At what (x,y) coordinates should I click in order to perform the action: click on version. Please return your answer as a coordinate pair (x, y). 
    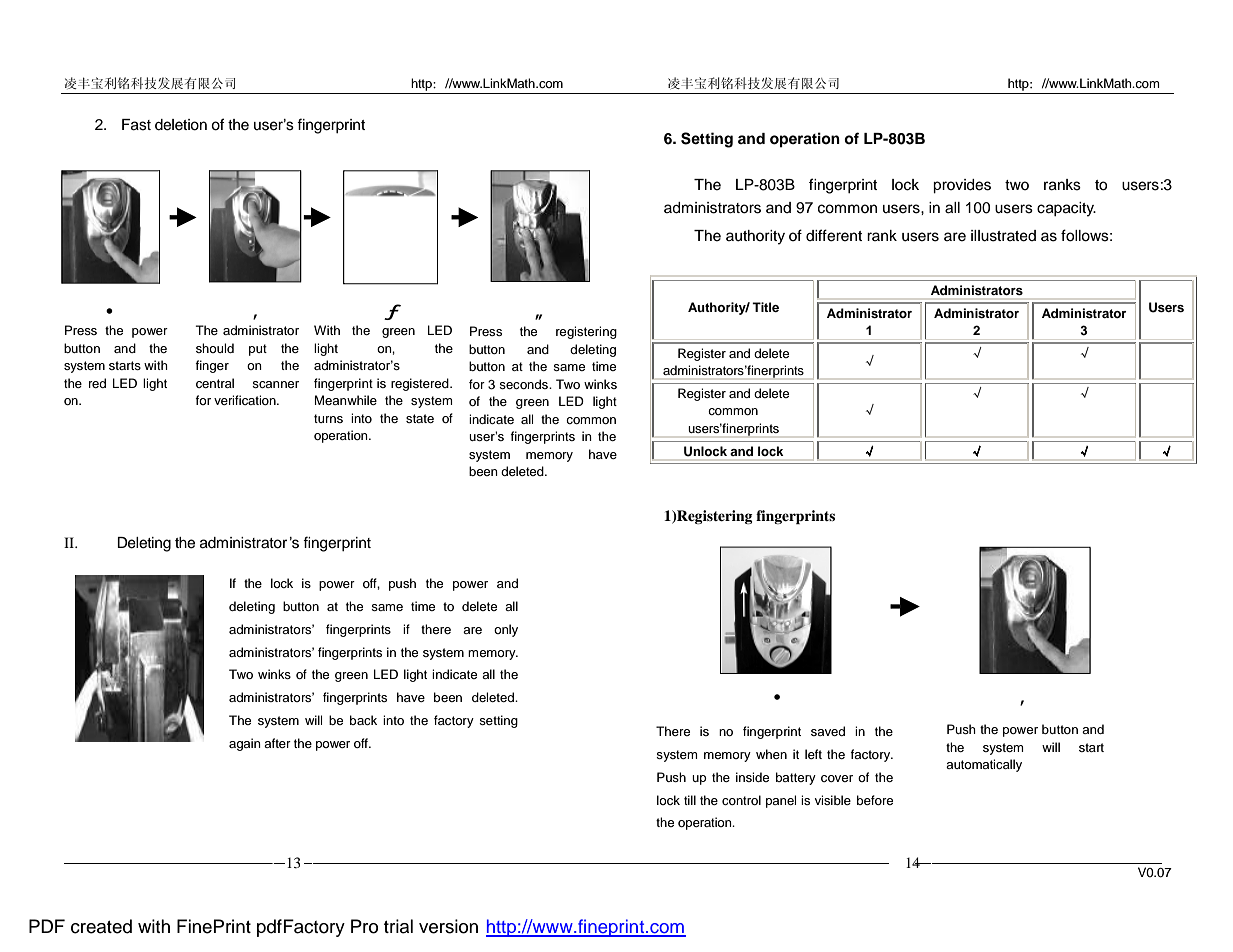
    Looking at the image, I should click on (448, 926).
